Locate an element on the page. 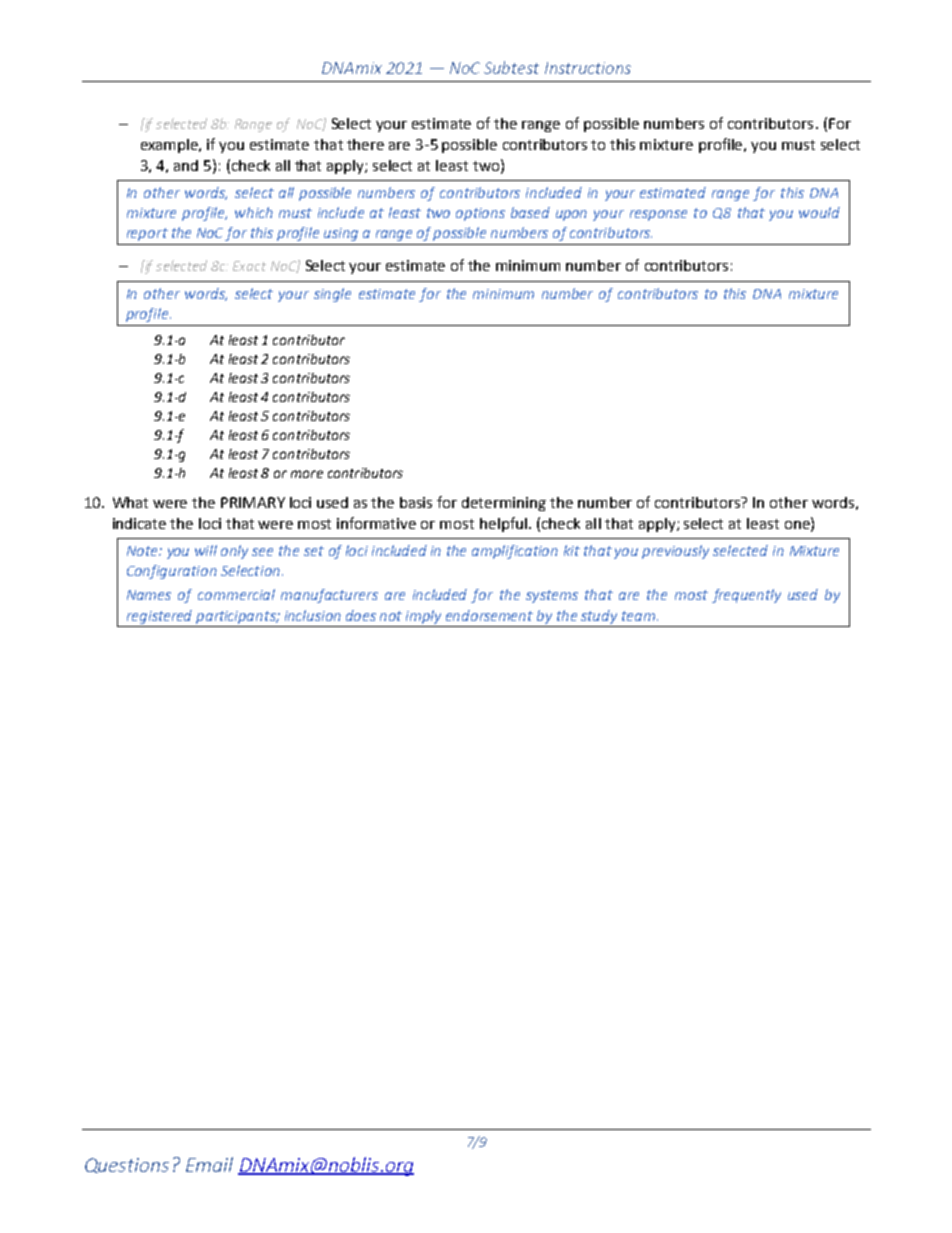 The width and height of the page is (952, 1233). response is located at coordinates (658, 215).
